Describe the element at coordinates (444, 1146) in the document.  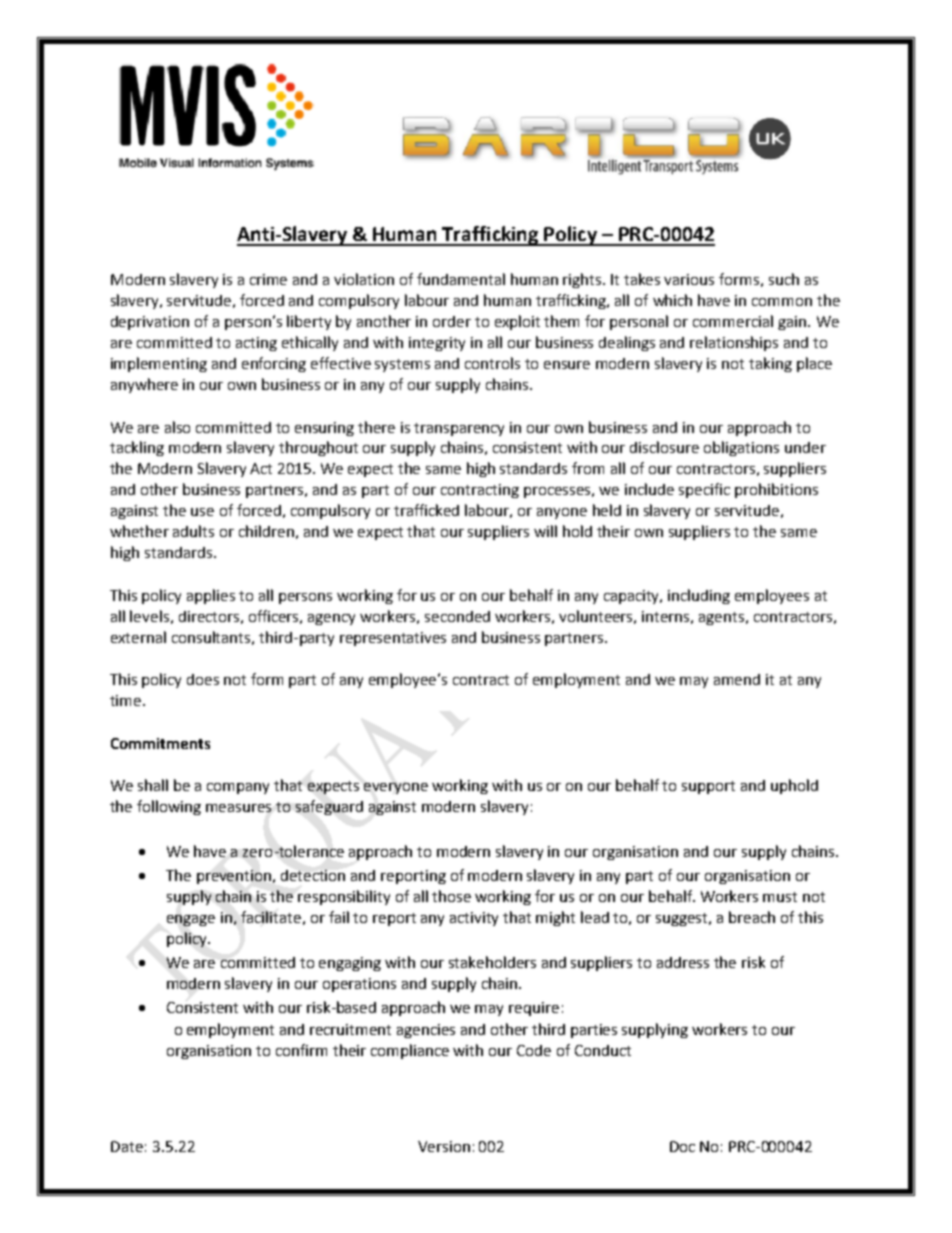
I see `Version` at that location.
